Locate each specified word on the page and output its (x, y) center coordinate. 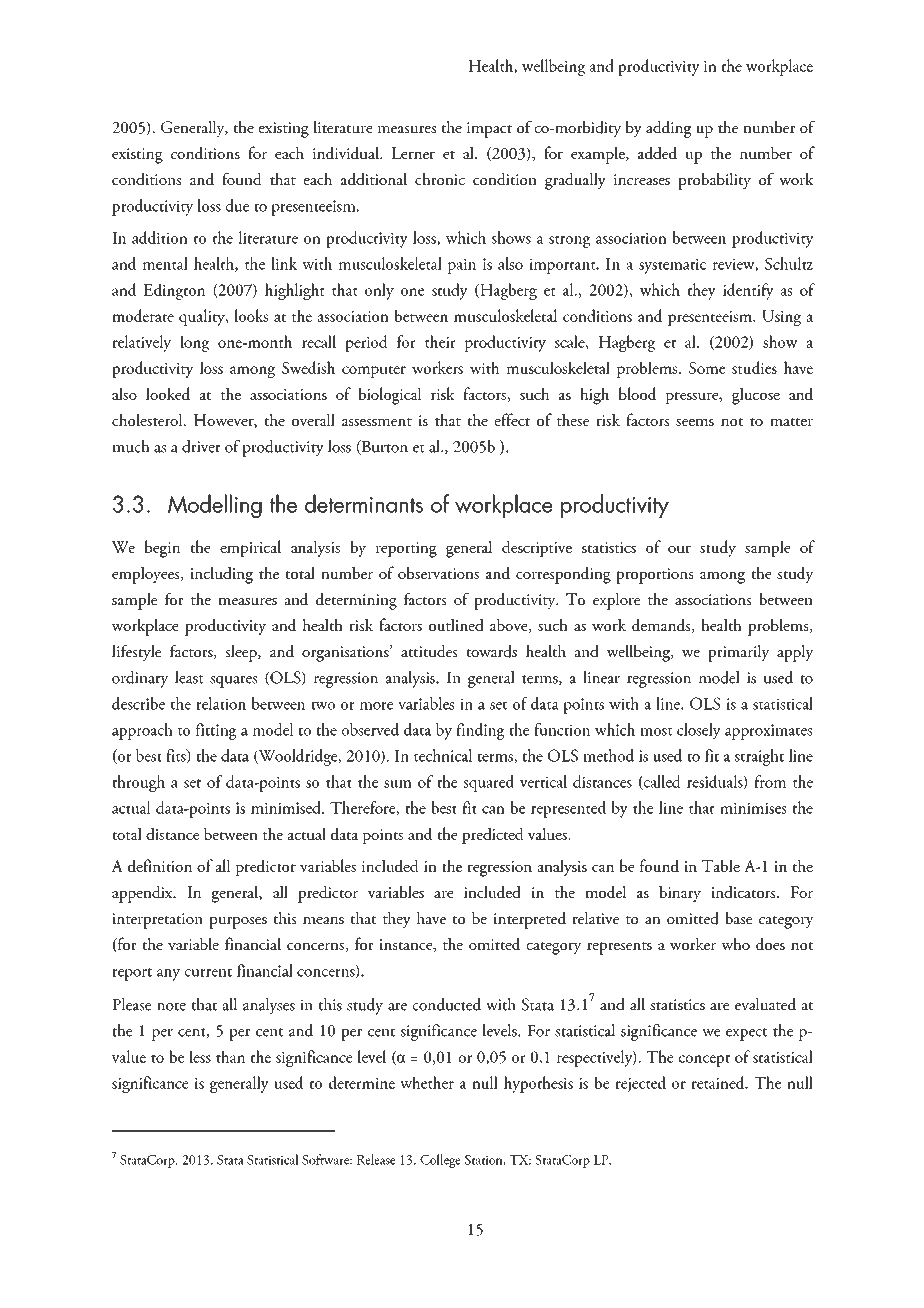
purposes (238, 922)
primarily (739, 653)
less (200, 1056)
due (237, 205)
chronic (440, 179)
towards (491, 651)
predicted (493, 835)
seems (695, 422)
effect (512, 419)
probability (714, 181)
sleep (242, 653)
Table (721, 865)
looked (168, 393)
